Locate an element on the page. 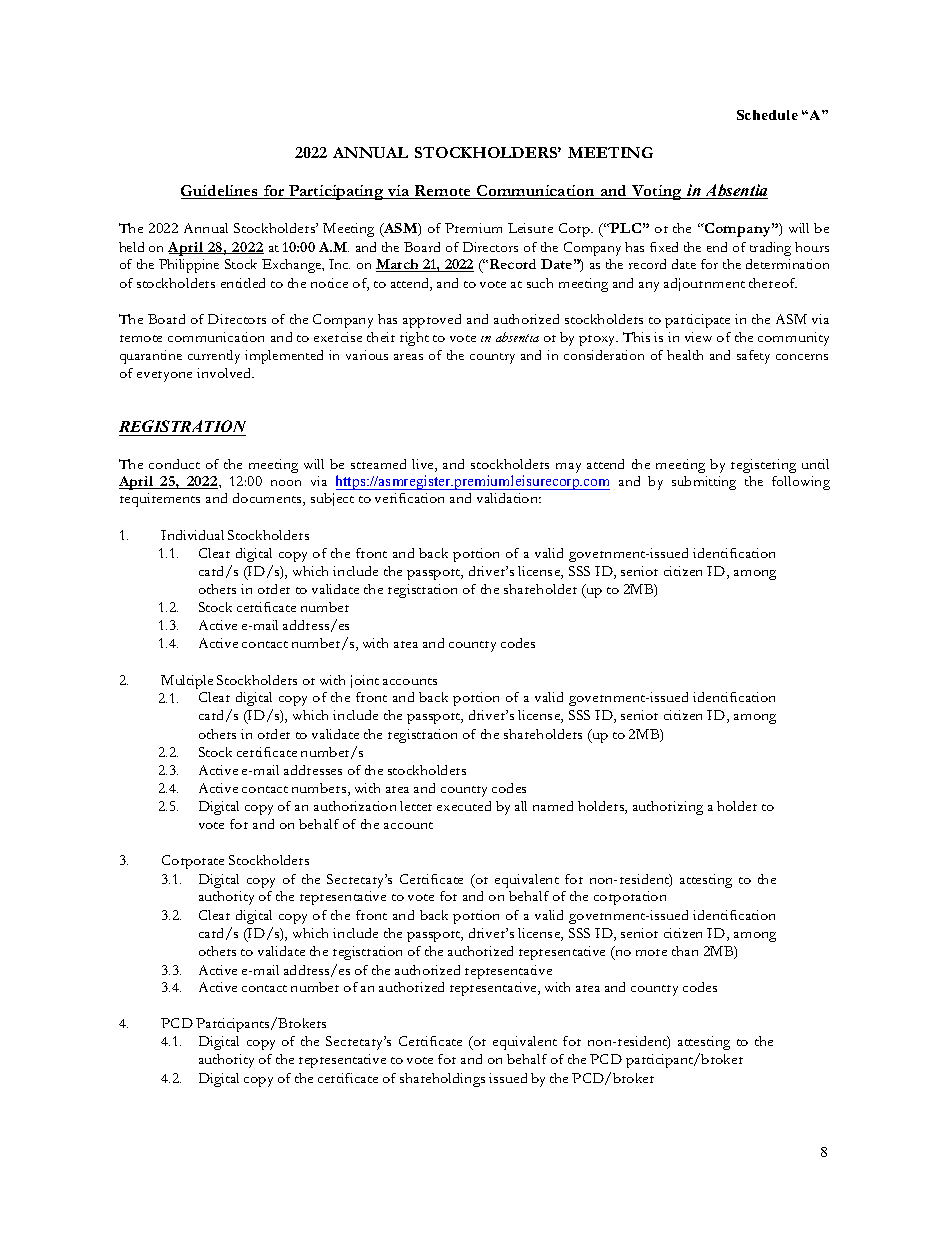 The image size is (952, 1233). view is located at coordinates (698, 337).
